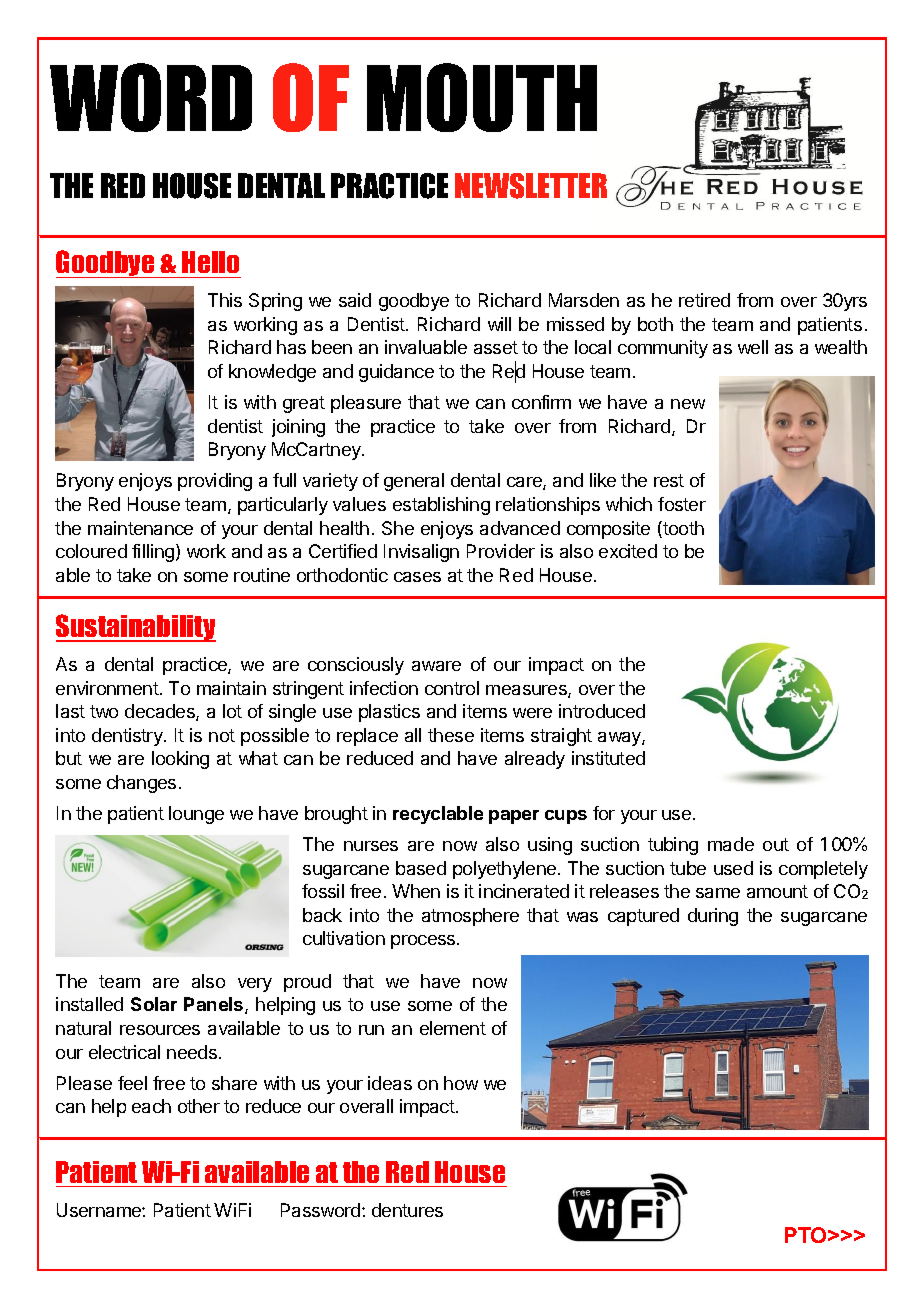  Describe the element at coordinates (424, 942) in the page. I see `process` at that location.
